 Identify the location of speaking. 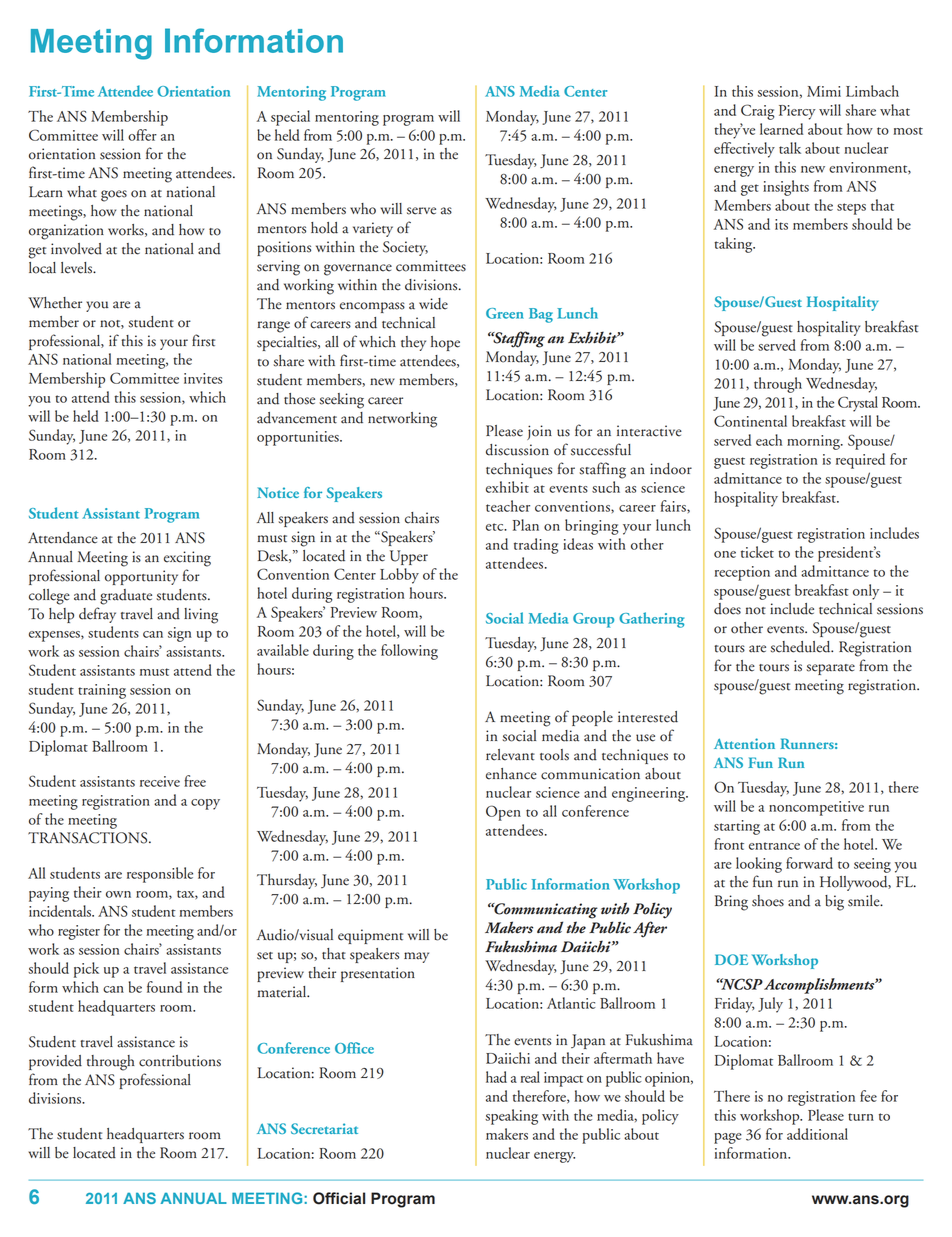
(511, 1117).
